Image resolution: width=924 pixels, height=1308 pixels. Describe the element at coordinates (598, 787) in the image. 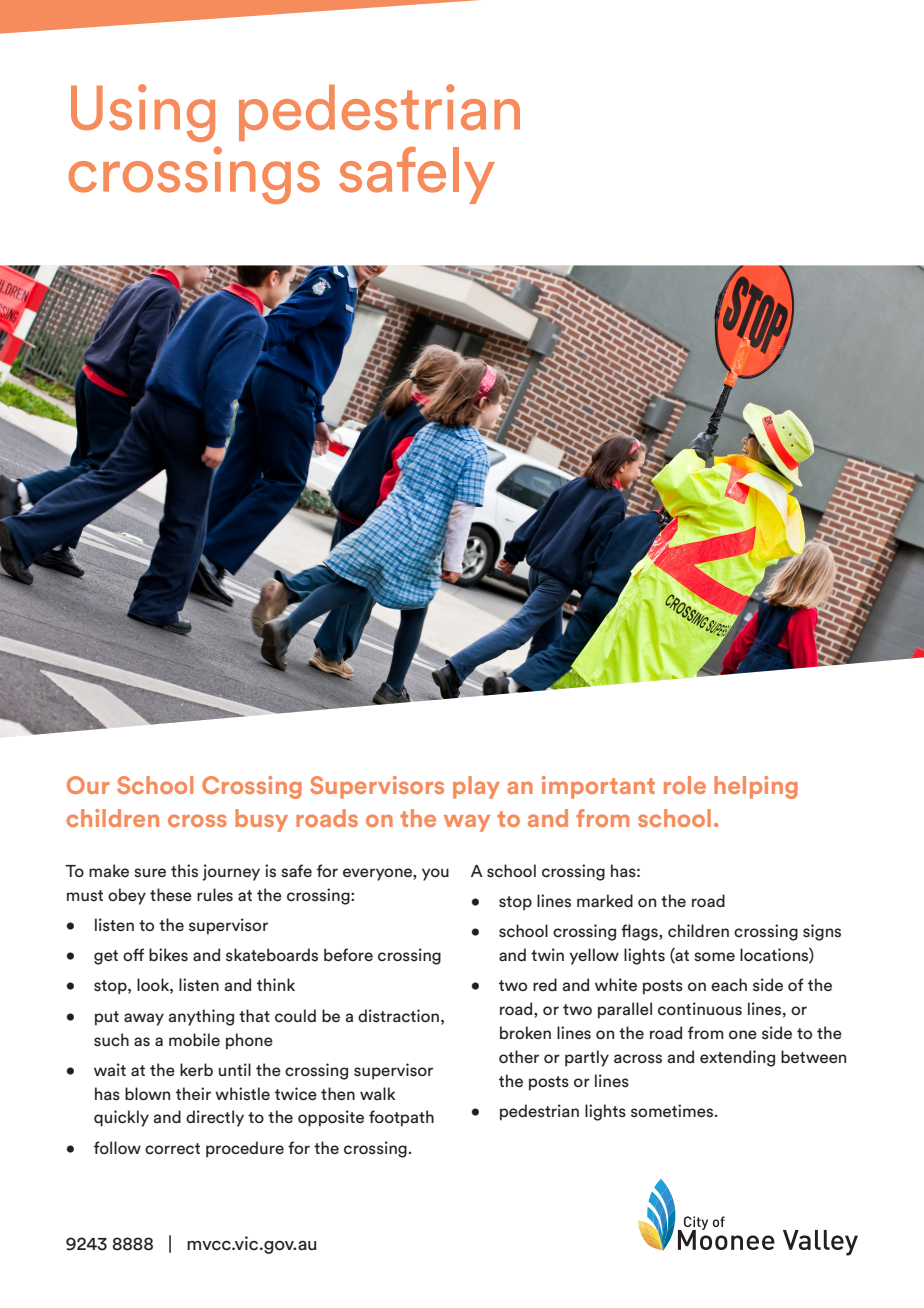

I see `important` at that location.
